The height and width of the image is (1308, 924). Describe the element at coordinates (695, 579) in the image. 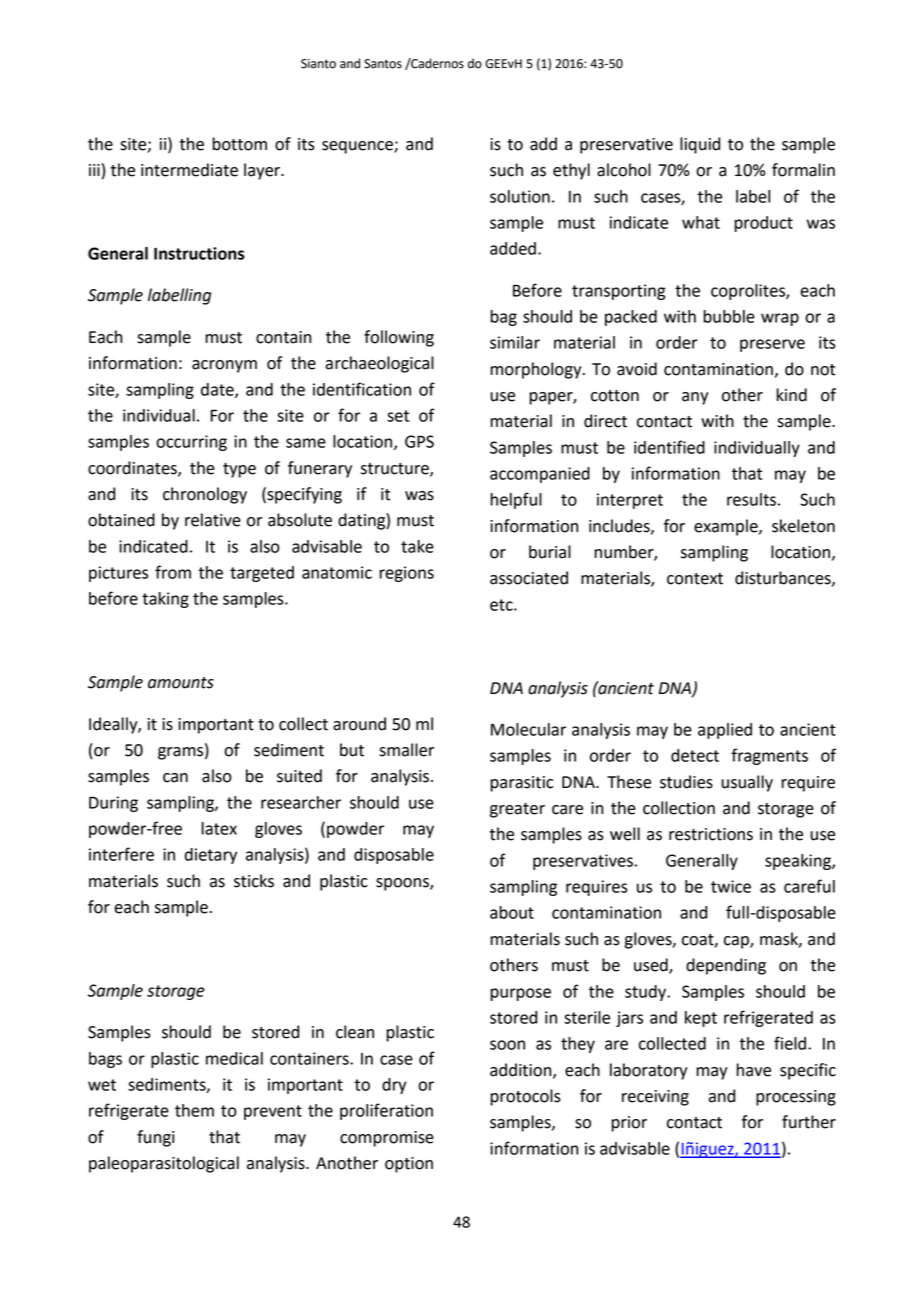

I see `context` at that location.
